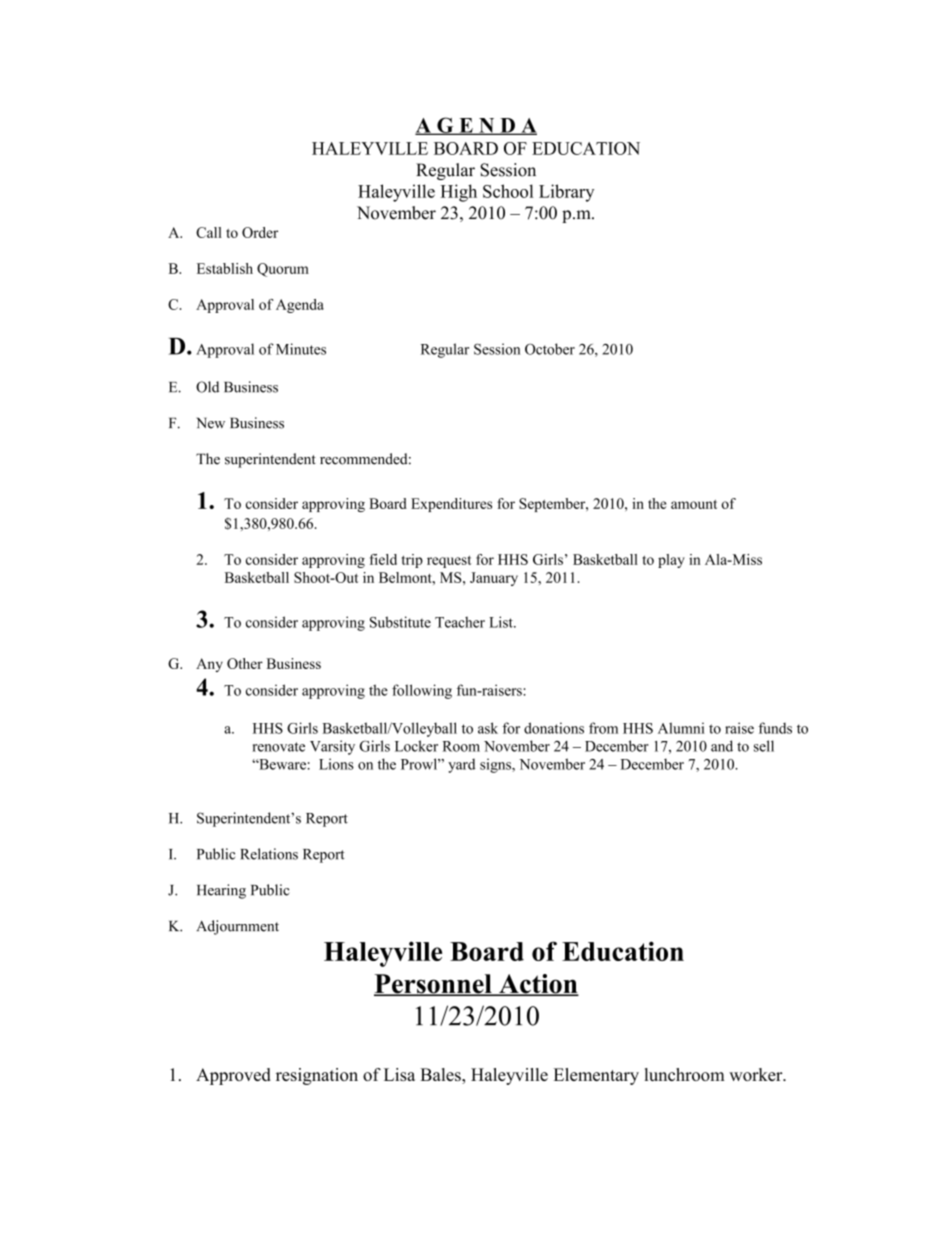 The image size is (952, 1233). Describe the element at coordinates (671, 561) in the screenshot. I see `play` at that location.
